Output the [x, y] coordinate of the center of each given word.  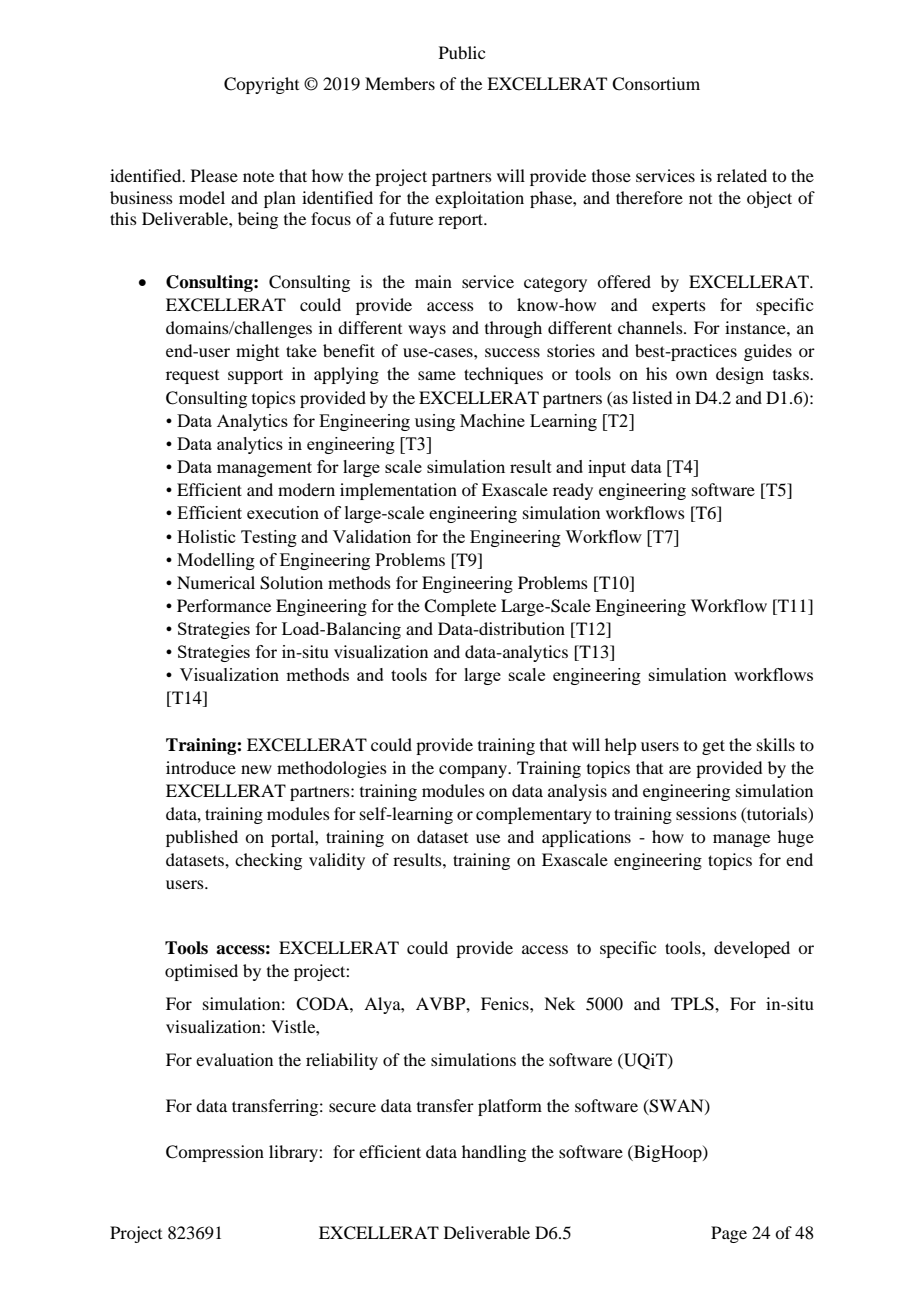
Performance [224, 605]
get [713, 747]
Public [462, 52]
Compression [215, 1153]
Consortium [656, 84]
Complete [460, 607]
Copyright [261, 85]
